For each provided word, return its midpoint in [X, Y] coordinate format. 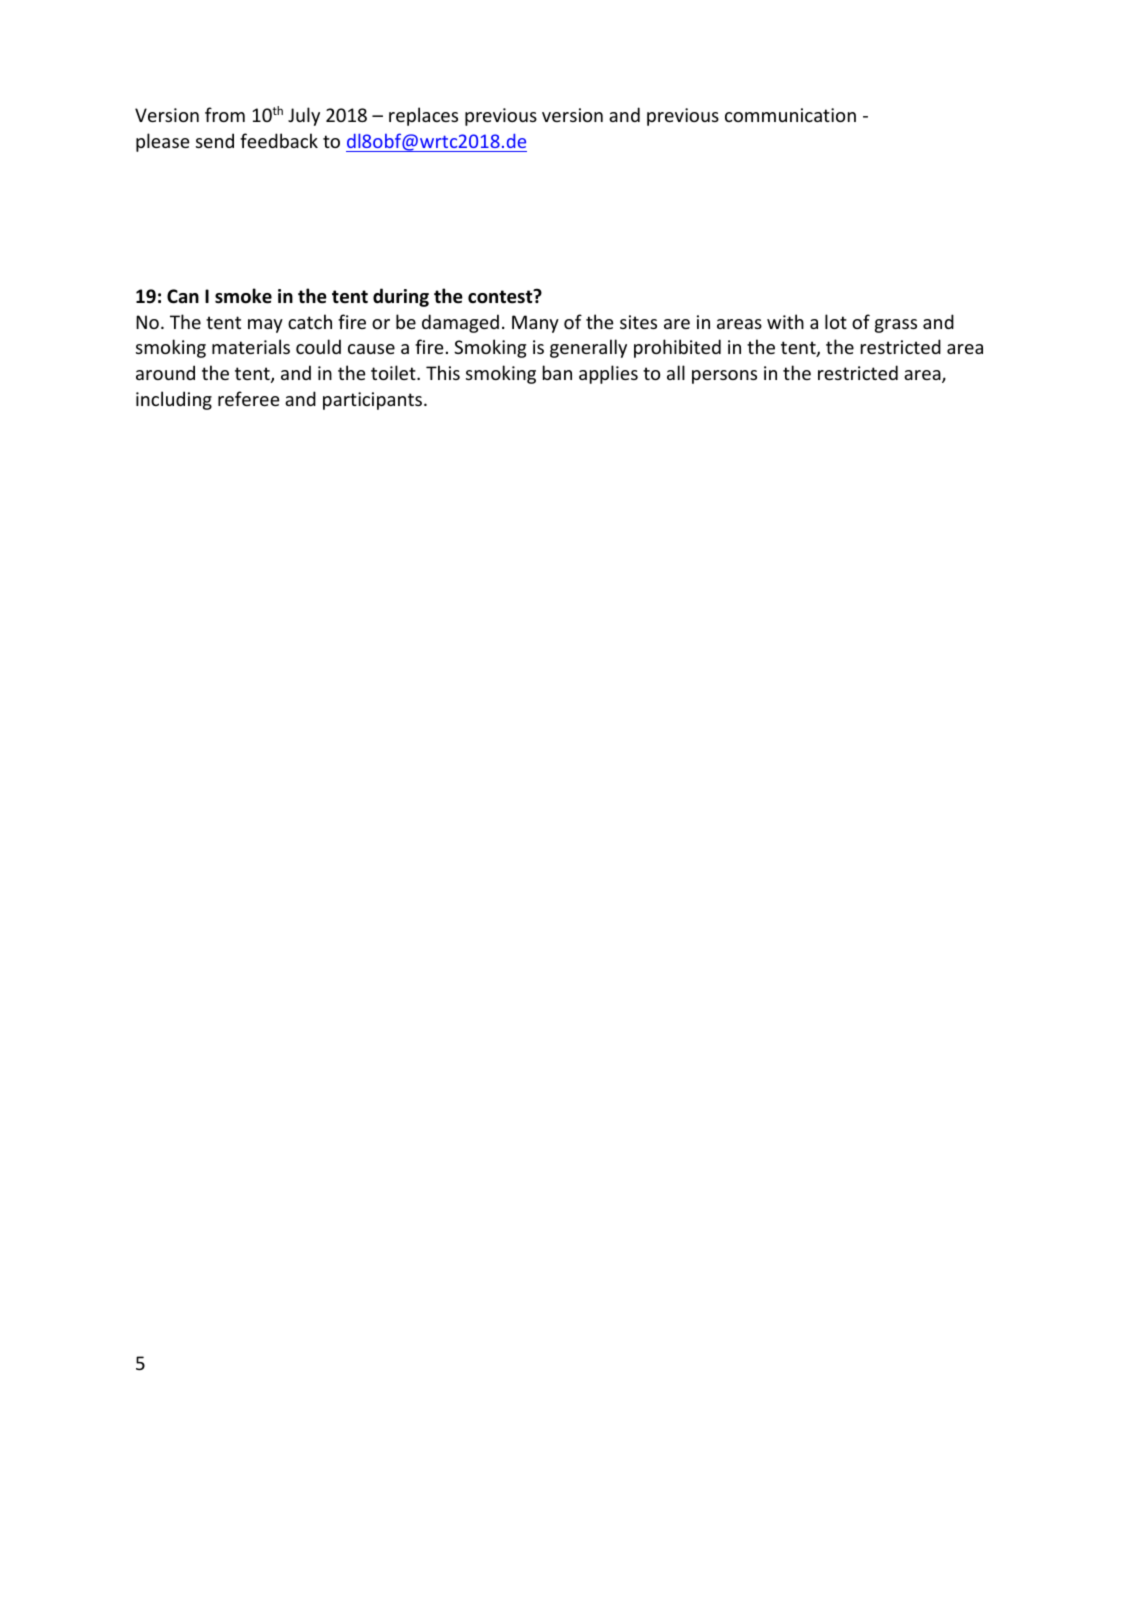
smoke [243, 296]
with [785, 321]
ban [557, 372]
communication [790, 115]
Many [535, 324]
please [163, 142]
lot [836, 321]
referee [249, 398]
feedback [279, 140]
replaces [423, 116]
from [225, 114]
